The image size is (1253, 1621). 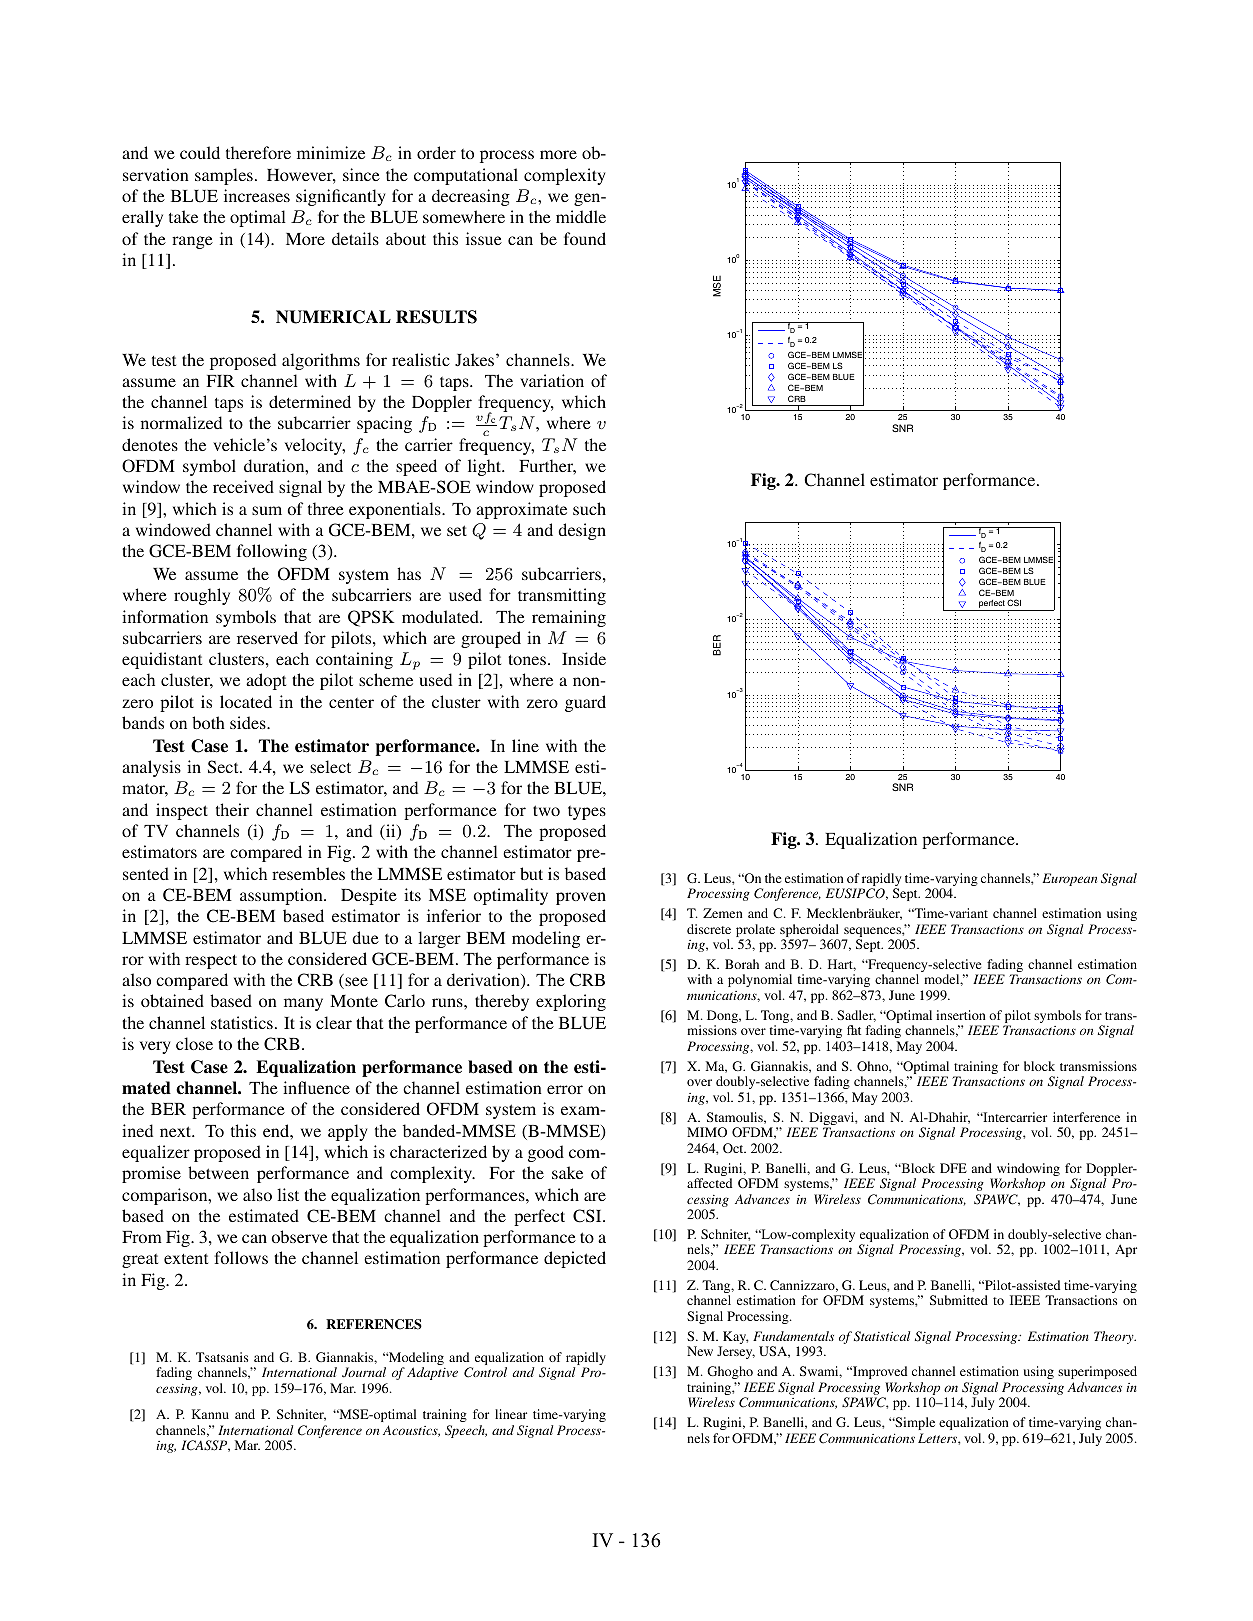 What do you see at coordinates (211, 961) in the screenshot?
I see `respect` at bounding box center [211, 961].
